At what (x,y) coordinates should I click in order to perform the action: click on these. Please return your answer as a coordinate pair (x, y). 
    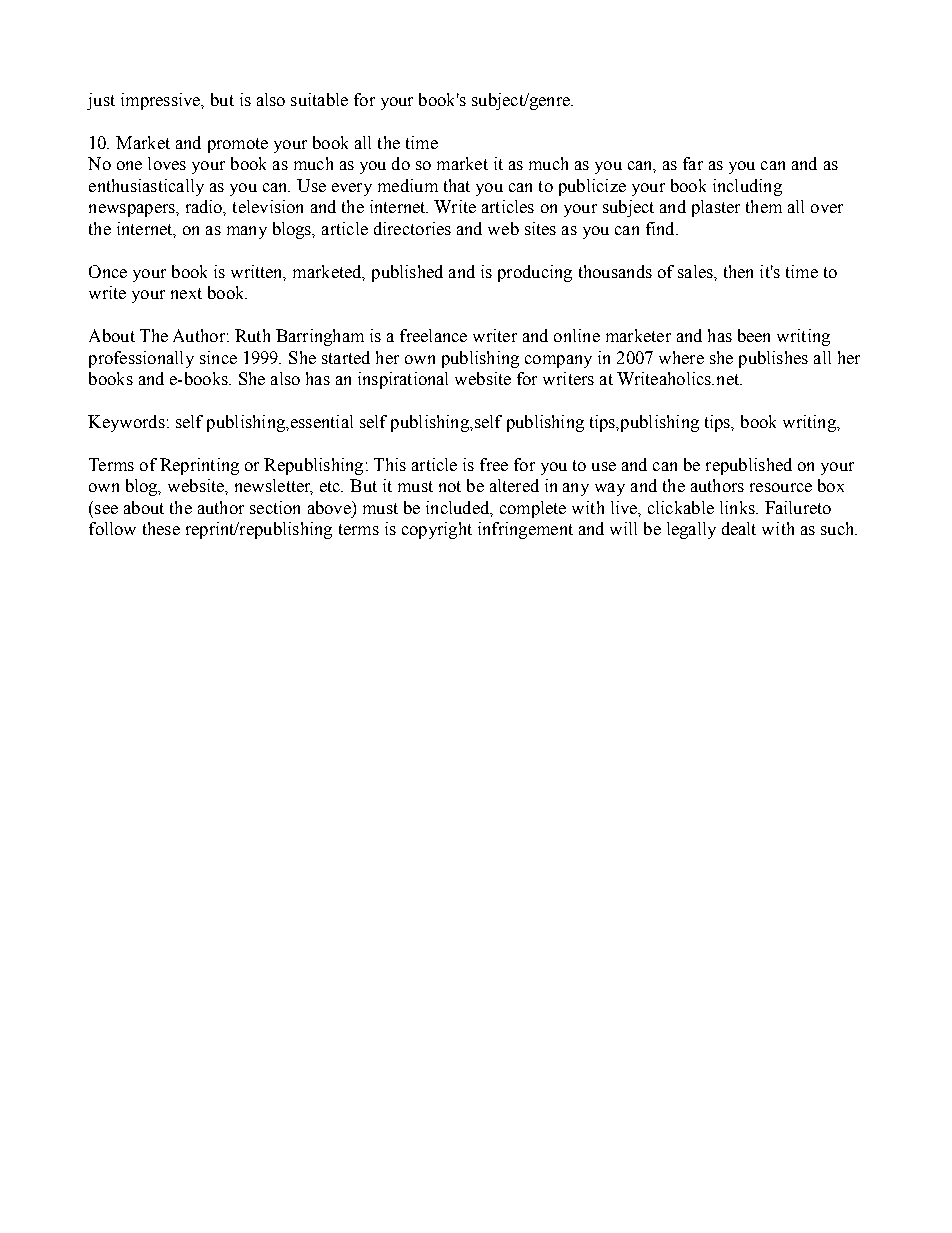
    Looking at the image, I should click on (161, 528).
